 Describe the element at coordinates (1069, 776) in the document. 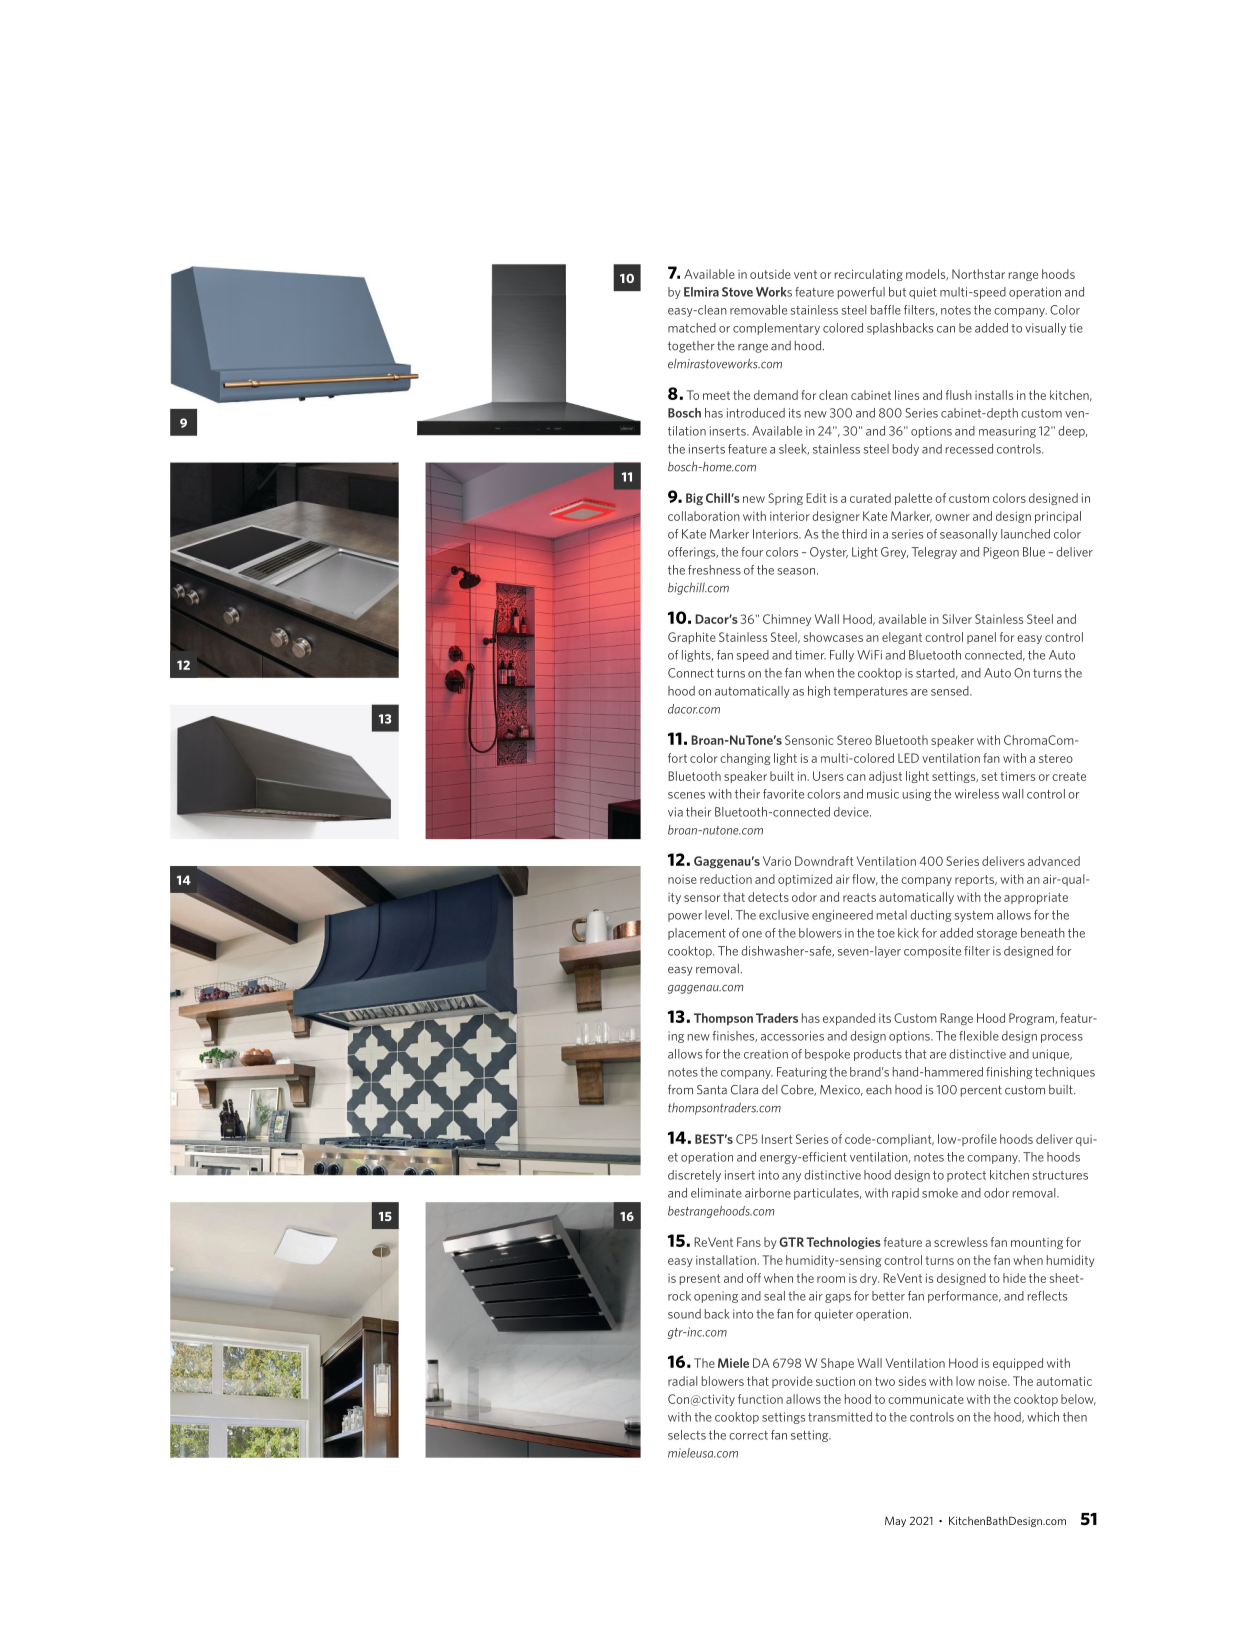

I see `create` at that location.
